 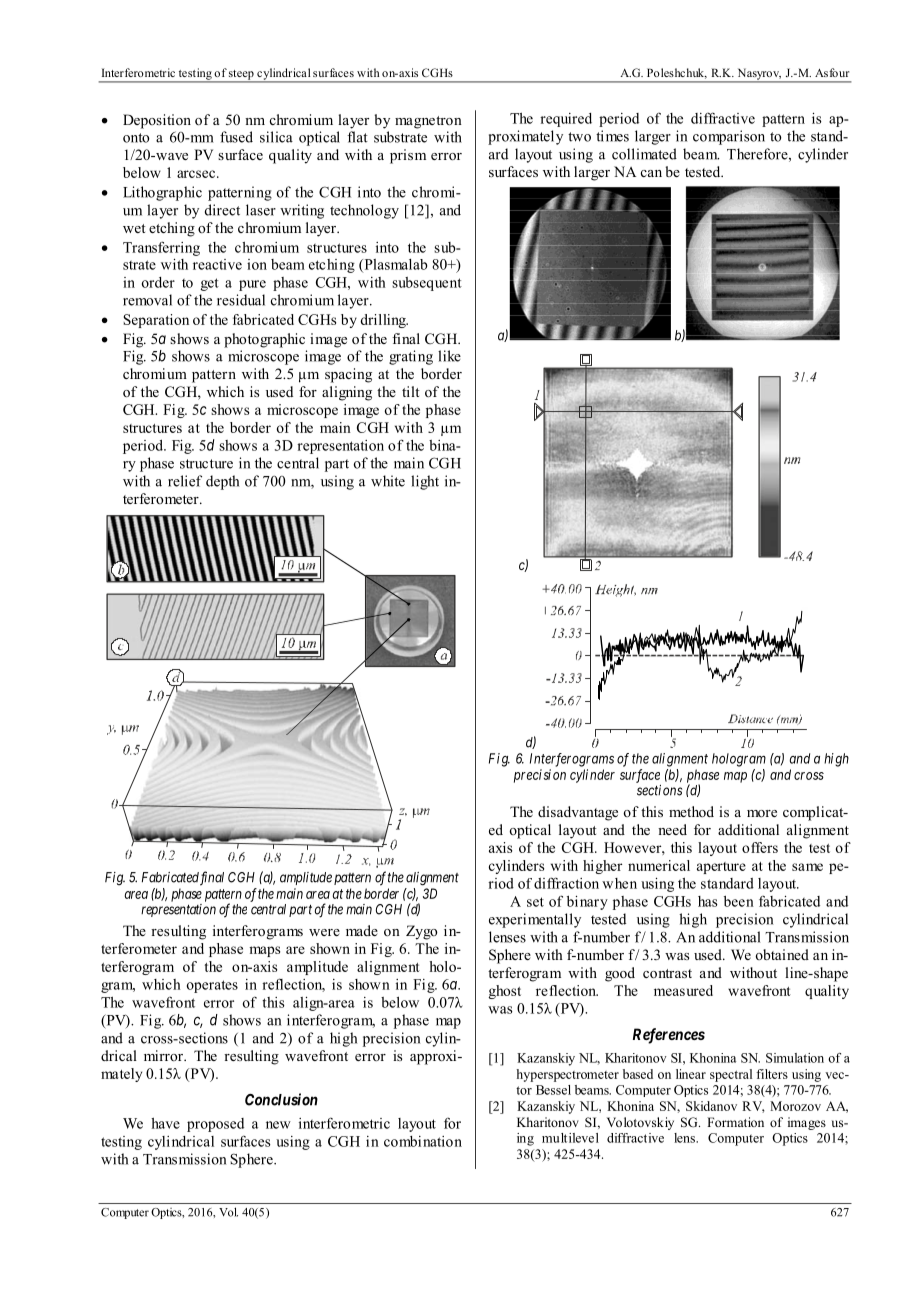 I want to click on steep, so click(x=241, y=76).
